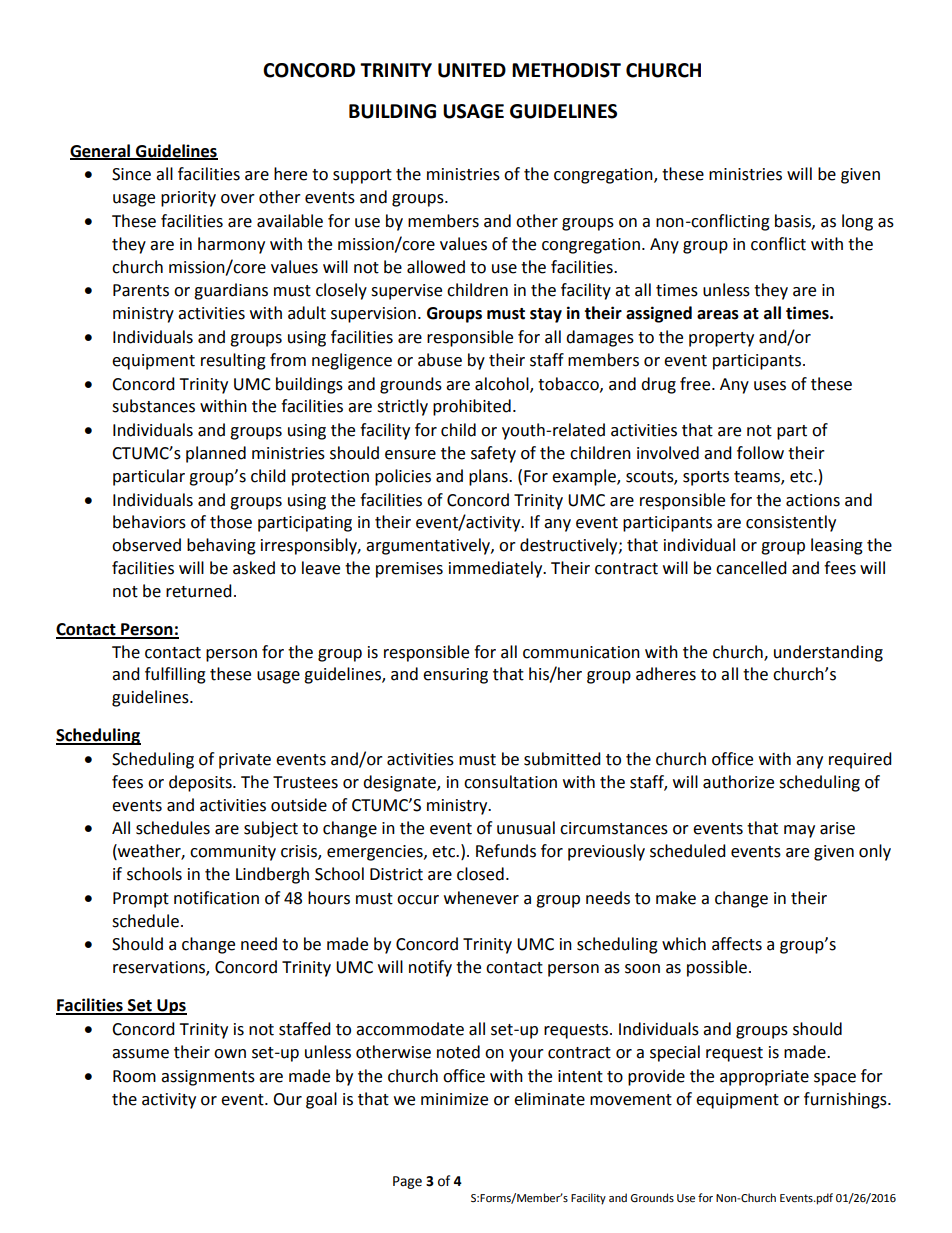 This page has height=1233, width=952. Describe the element at coordinates (828, 653) in the page. I see `understanding` at that location.
